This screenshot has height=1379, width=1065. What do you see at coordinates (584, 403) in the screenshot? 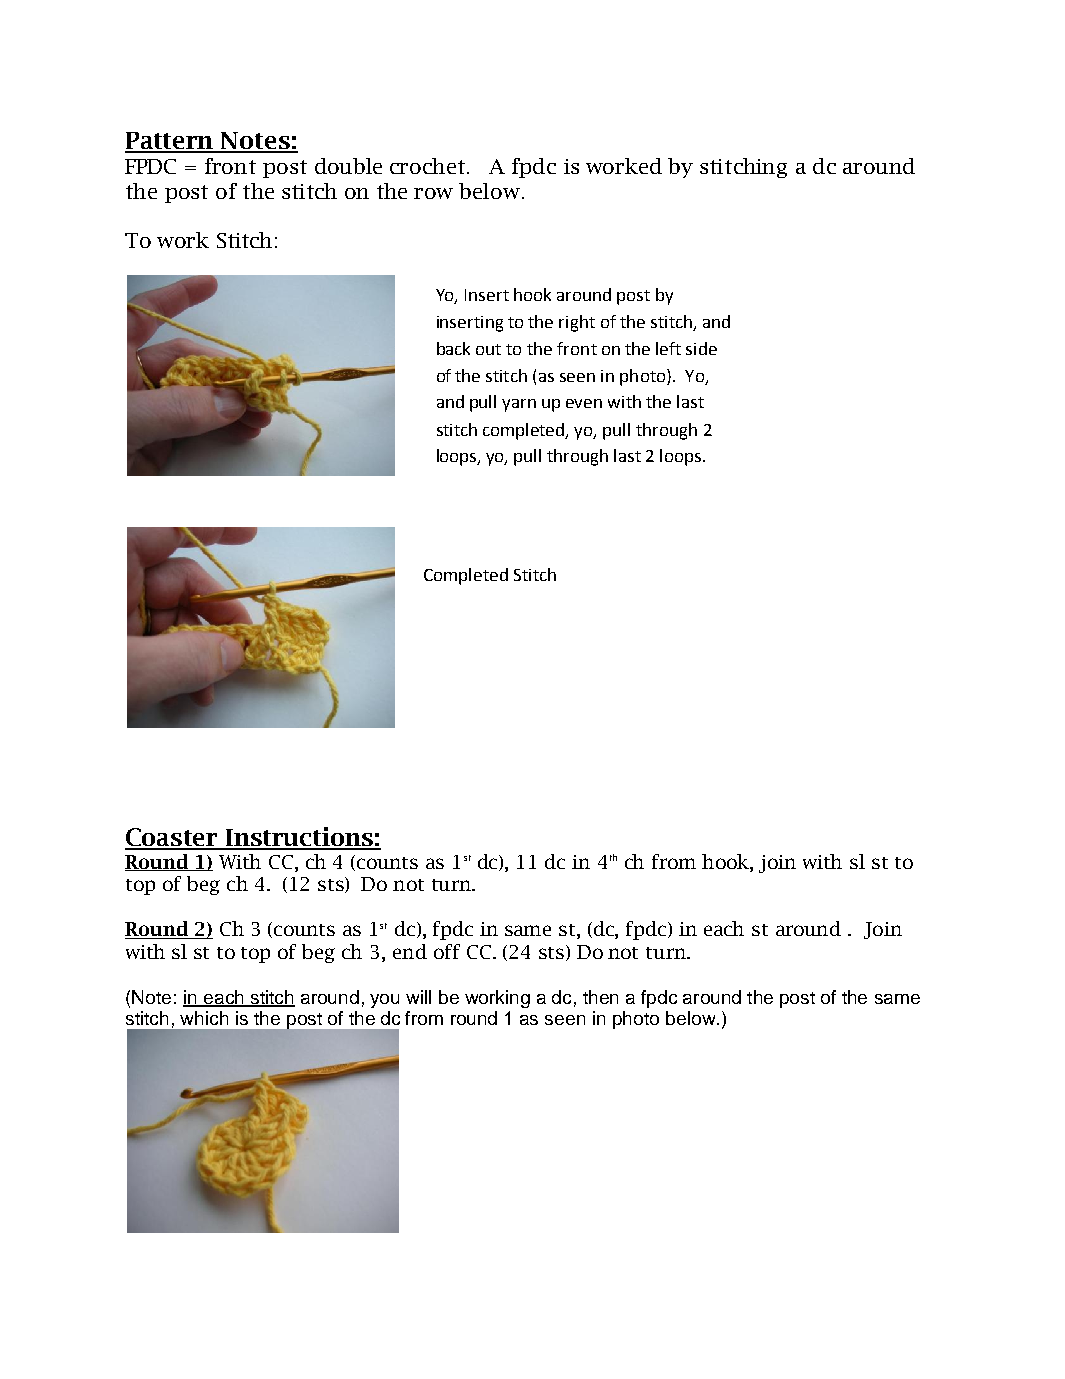
I see `even` at bounding box center [584, 403].
